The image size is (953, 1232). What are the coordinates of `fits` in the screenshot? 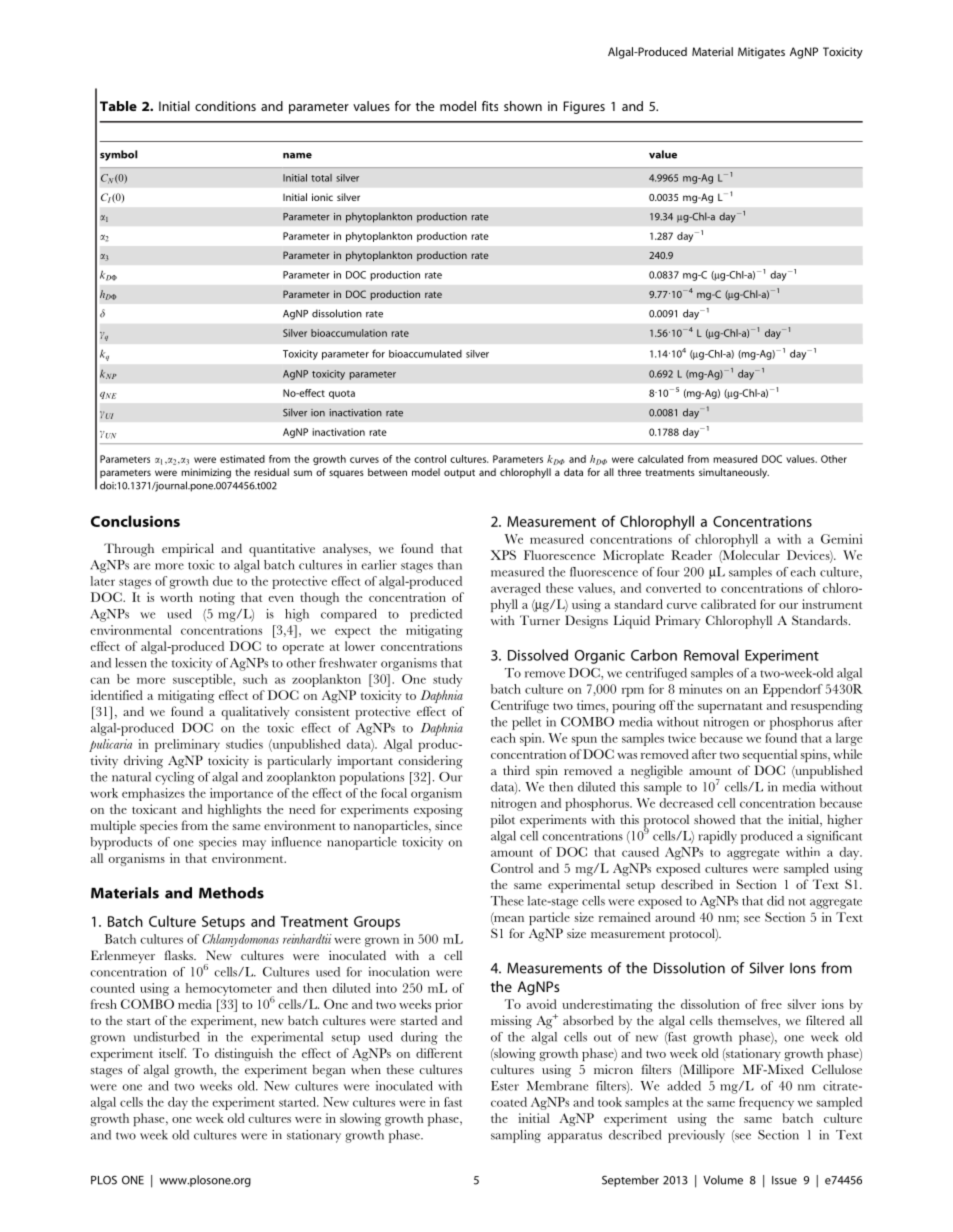 It's located at (490, 106).
